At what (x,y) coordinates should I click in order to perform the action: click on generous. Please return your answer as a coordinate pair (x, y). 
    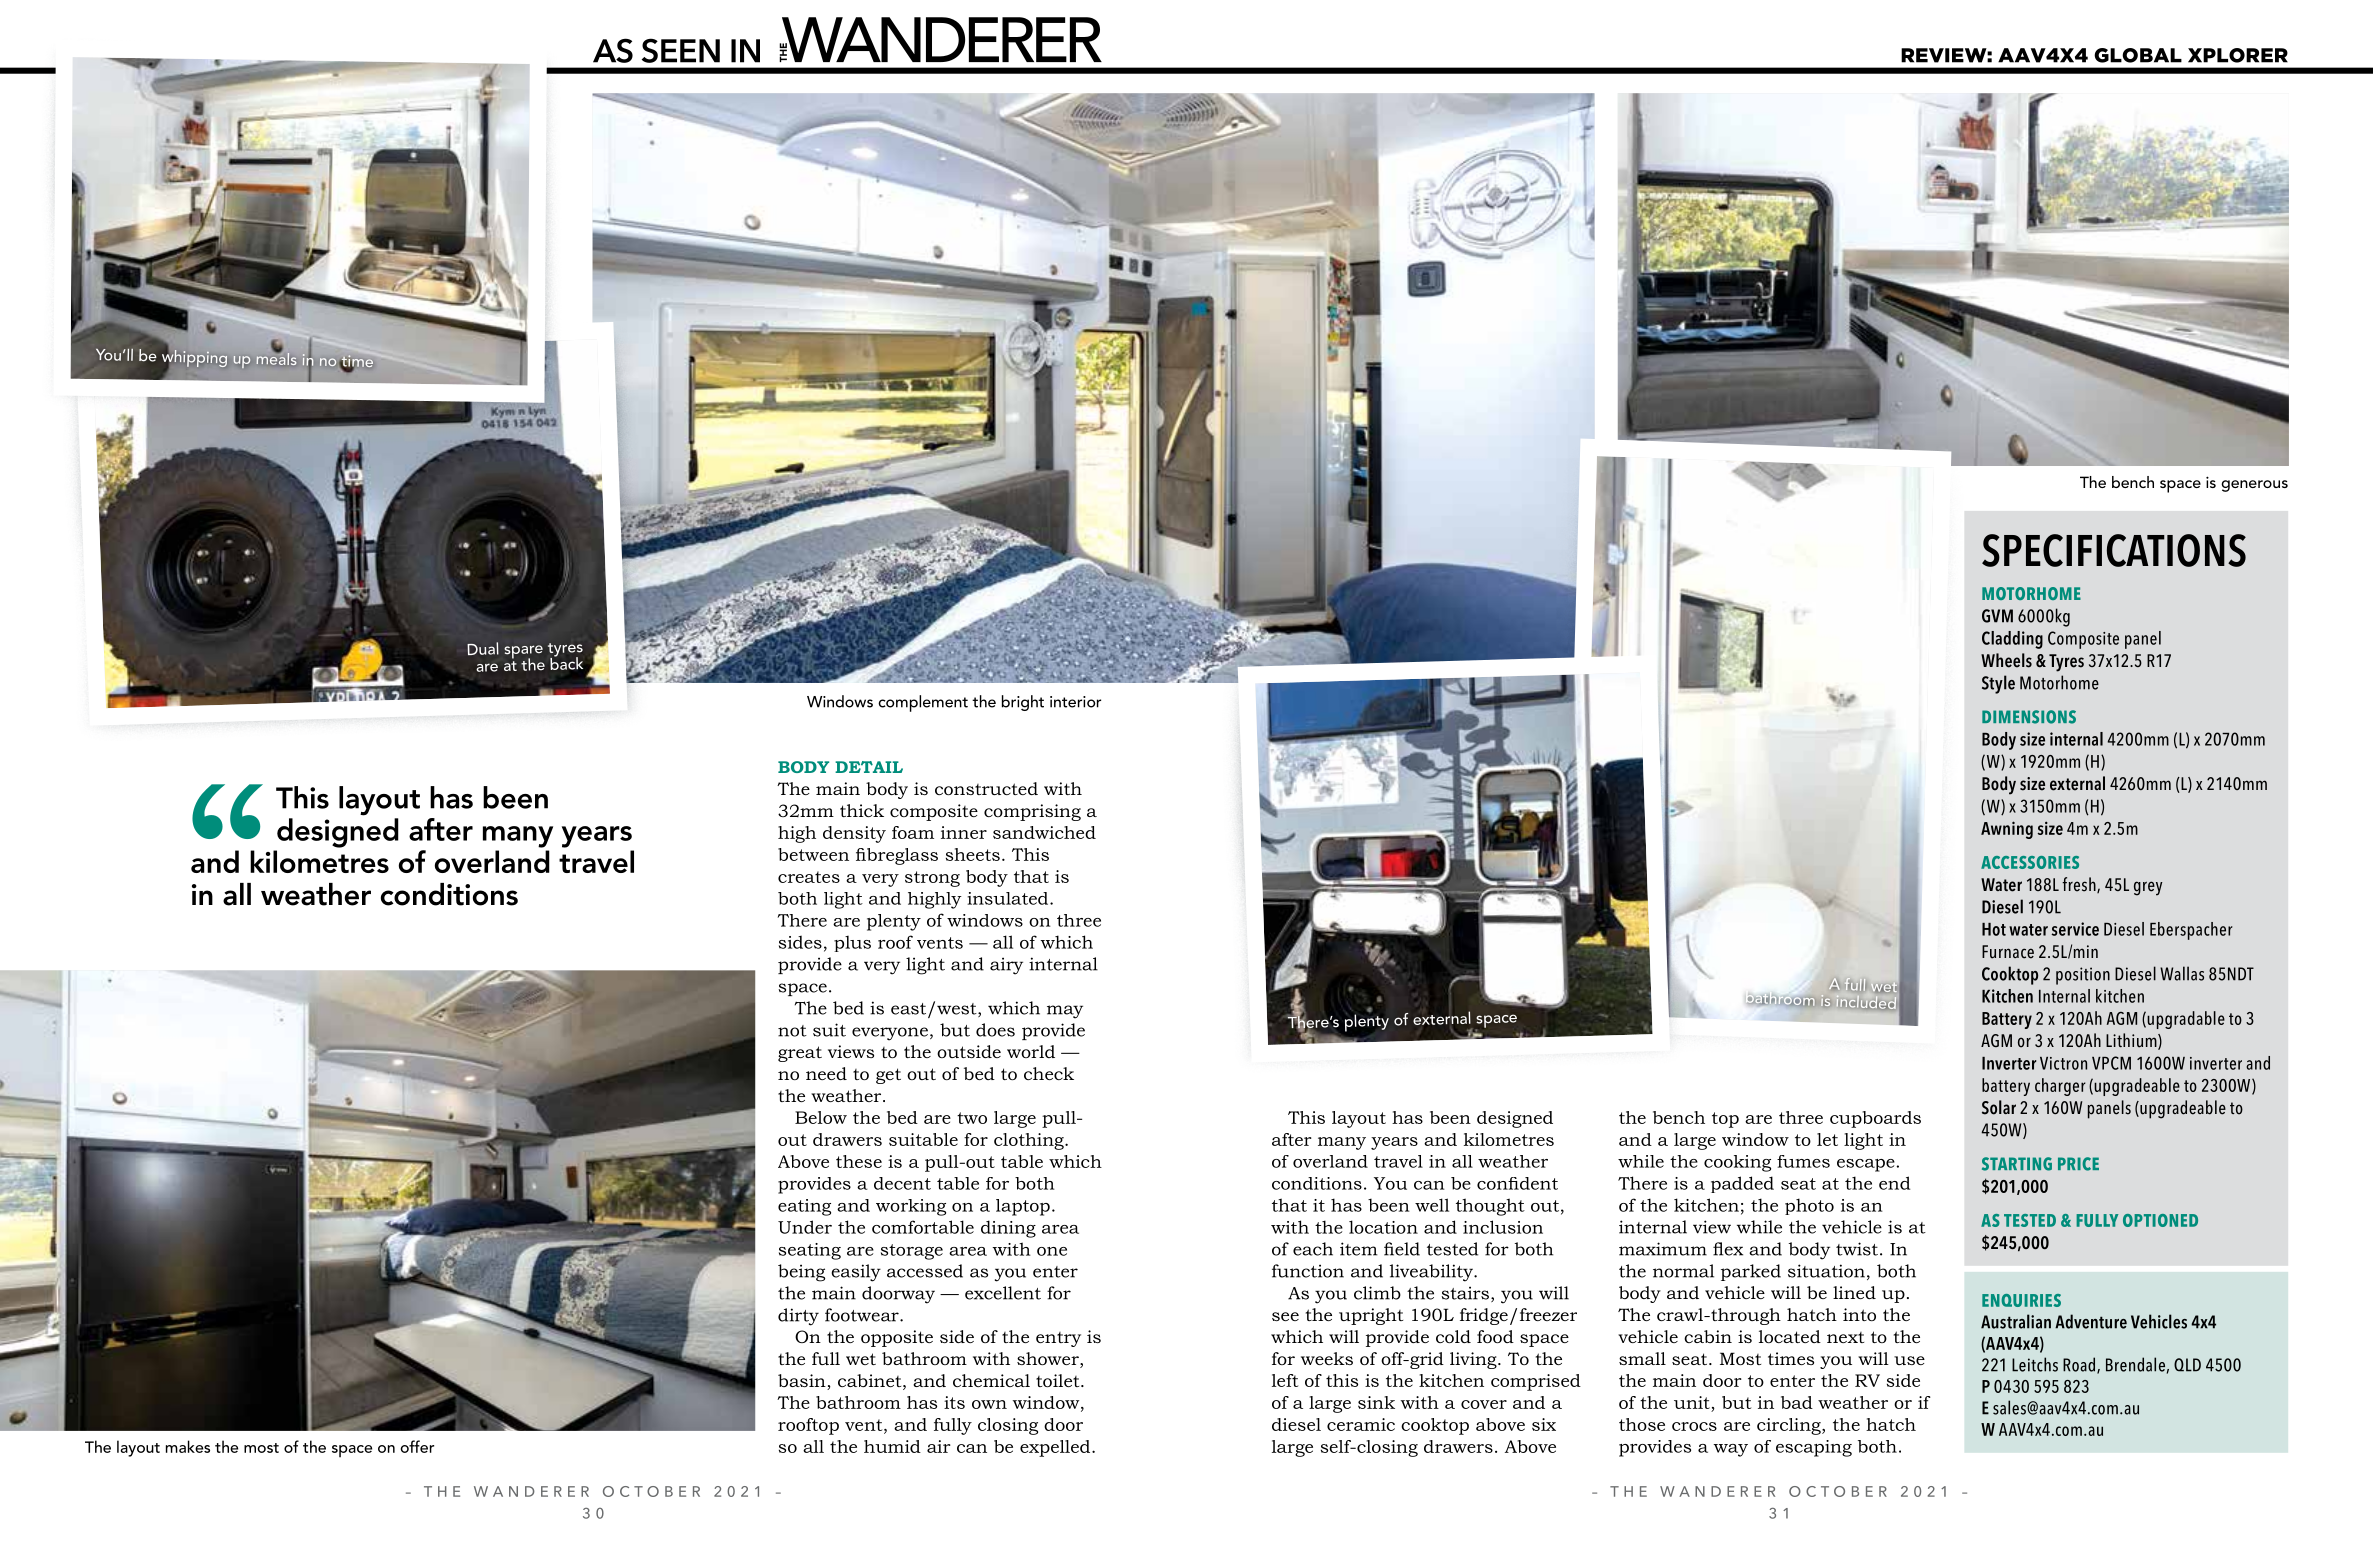
    Looking at the image, I should click on (2254, 486).
